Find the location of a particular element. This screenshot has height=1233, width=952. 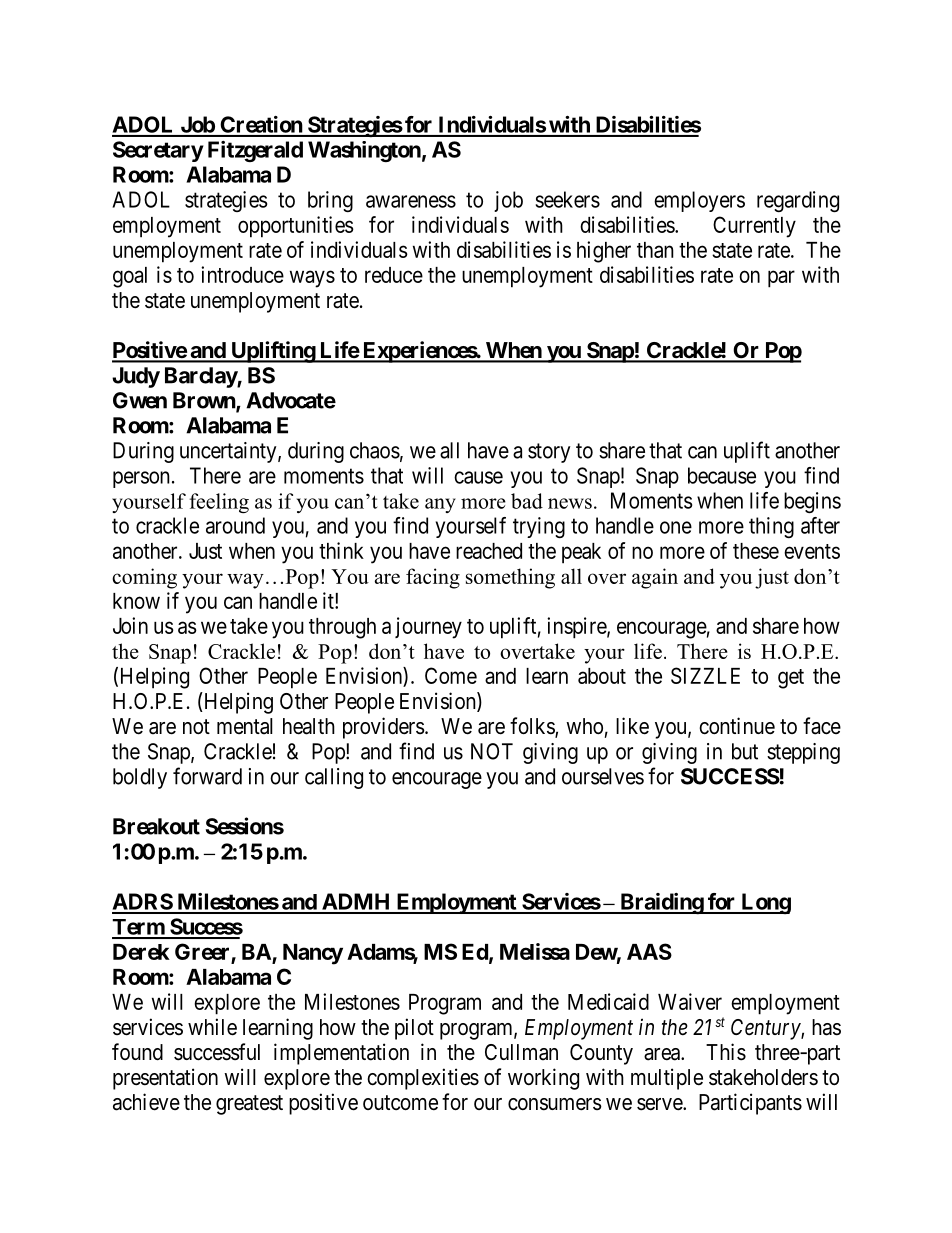

presentation is located at coordinates (165, 1079).
